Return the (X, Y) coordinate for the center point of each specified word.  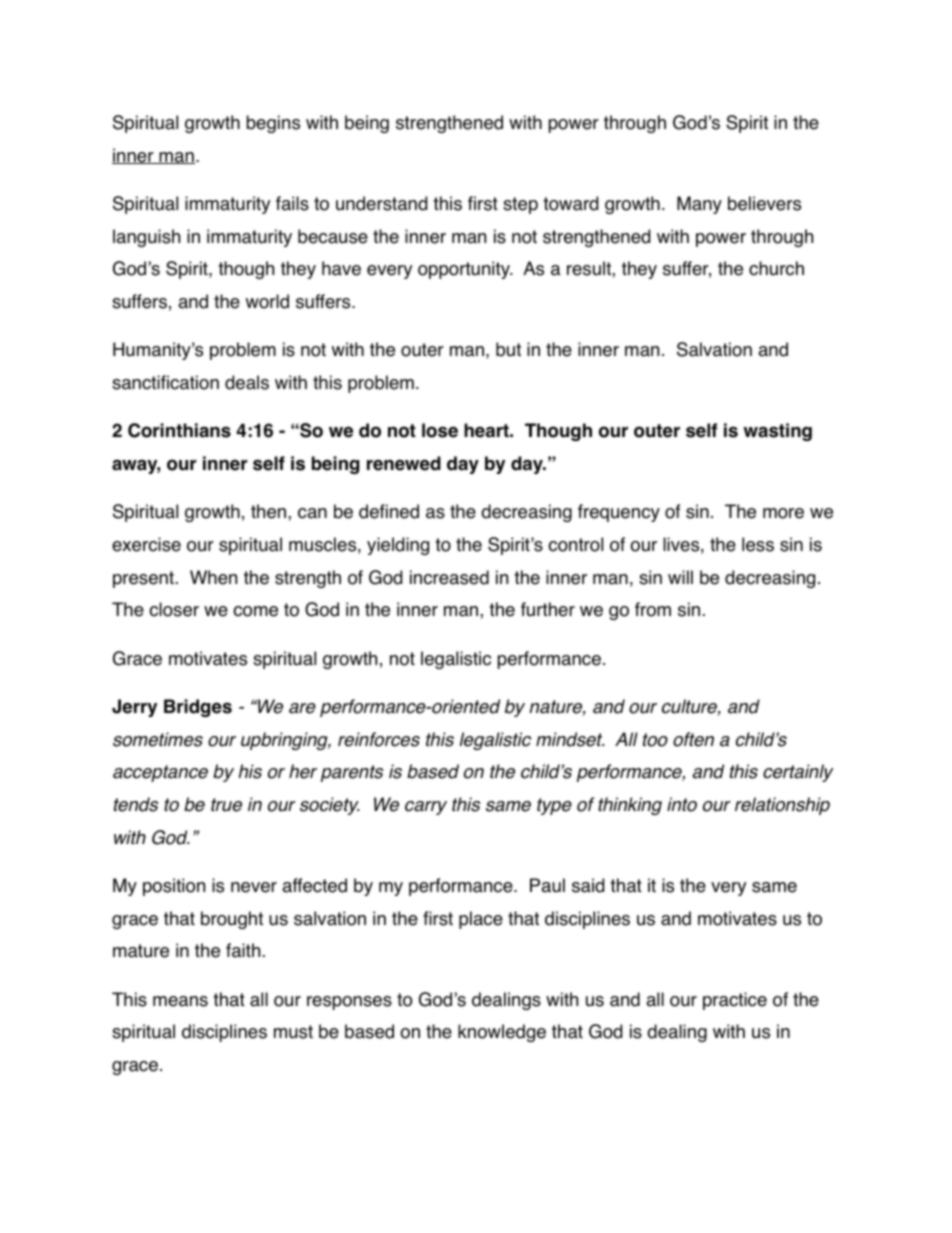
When (213, 577)
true (226, 805)
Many (699, 205)
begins (273, 124)
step (520, 205)
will (680, 577)
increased (449, 577)
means (180, 1001)
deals (247, 382)
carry (426, 808)
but (508, 349)
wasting (777, 432)
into (682, 804)
